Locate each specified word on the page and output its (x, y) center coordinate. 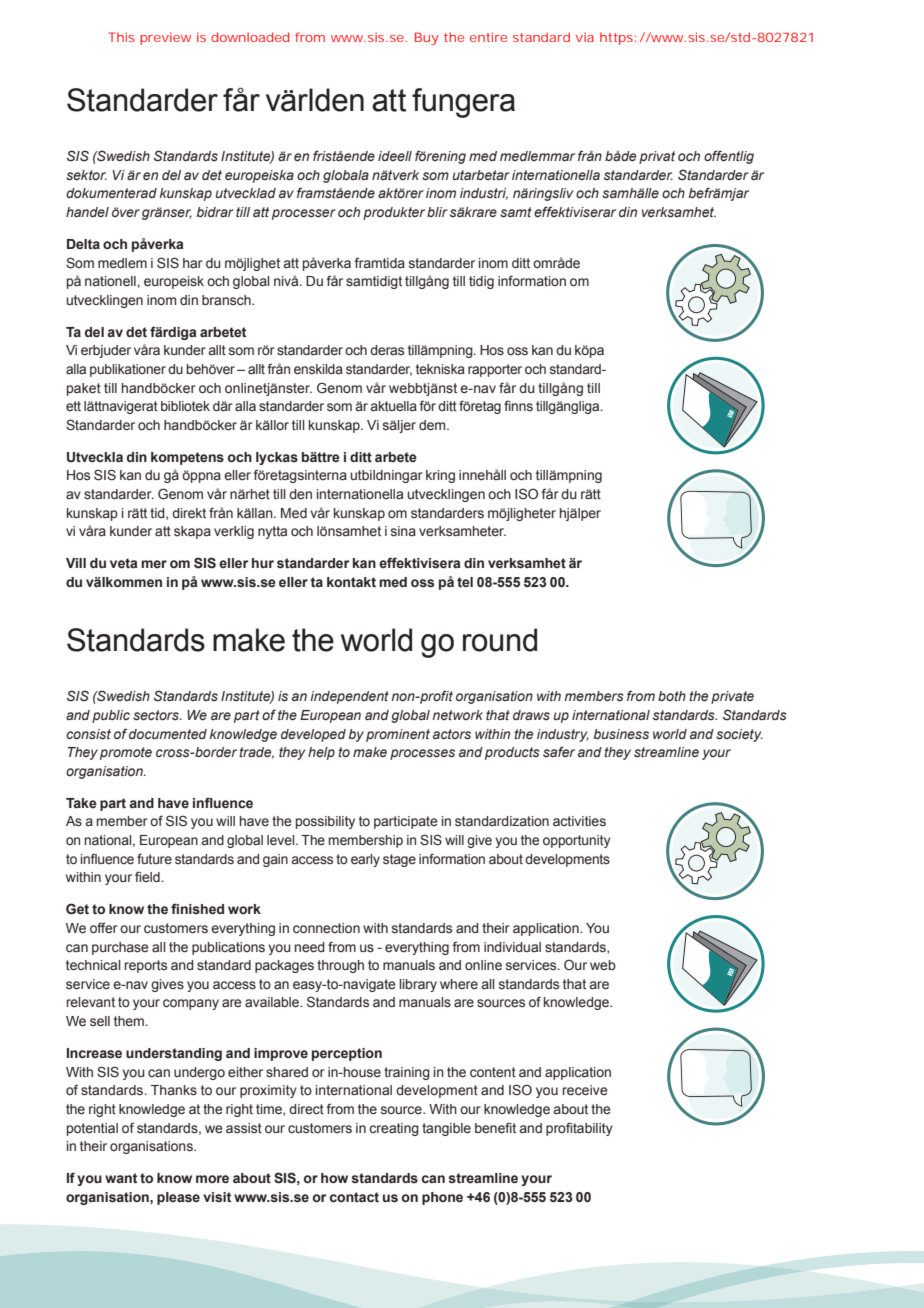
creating (394, 1129)
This (121, 37)
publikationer (128, 370)
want (121, 1178)
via (585, 37)
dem (433, 425)
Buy (427, 38)
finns (518, 405)
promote (126, 753)
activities (579, 821)
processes (422, 754)
